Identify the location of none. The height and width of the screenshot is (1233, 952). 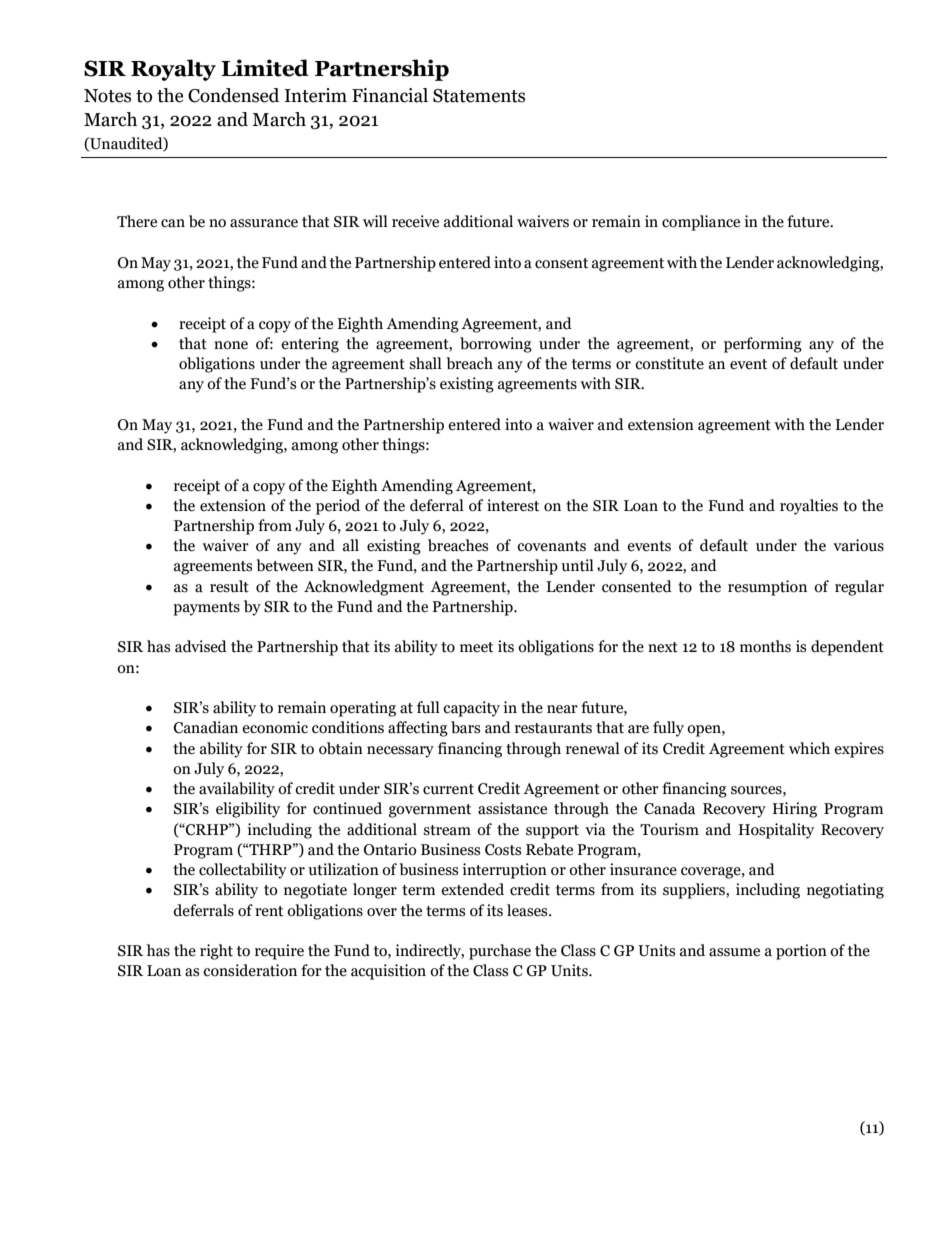
(231, 345).
